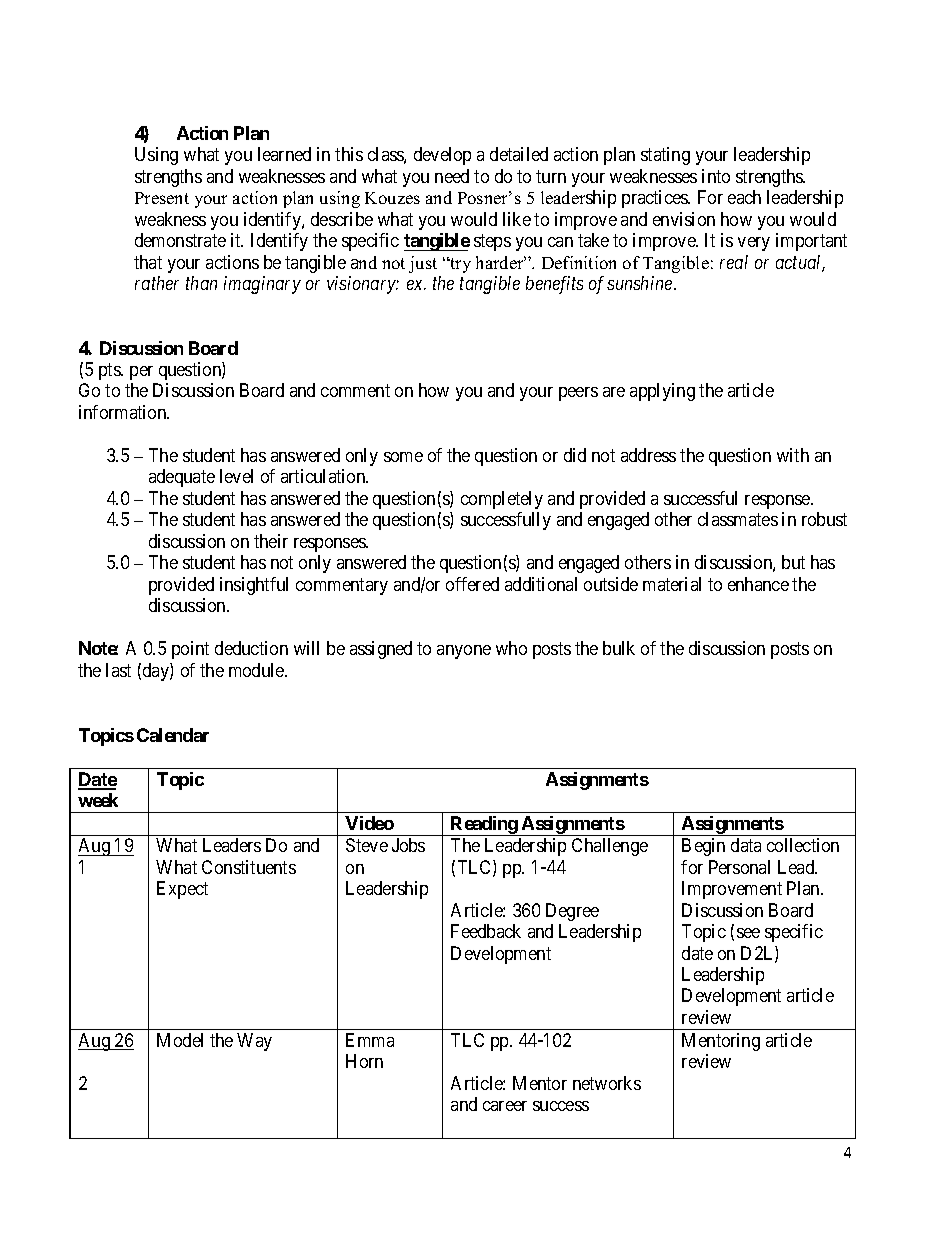 Image resolution: width=952 pixels, height=1233 pixels. I want to click on need, so click(452, 176).
